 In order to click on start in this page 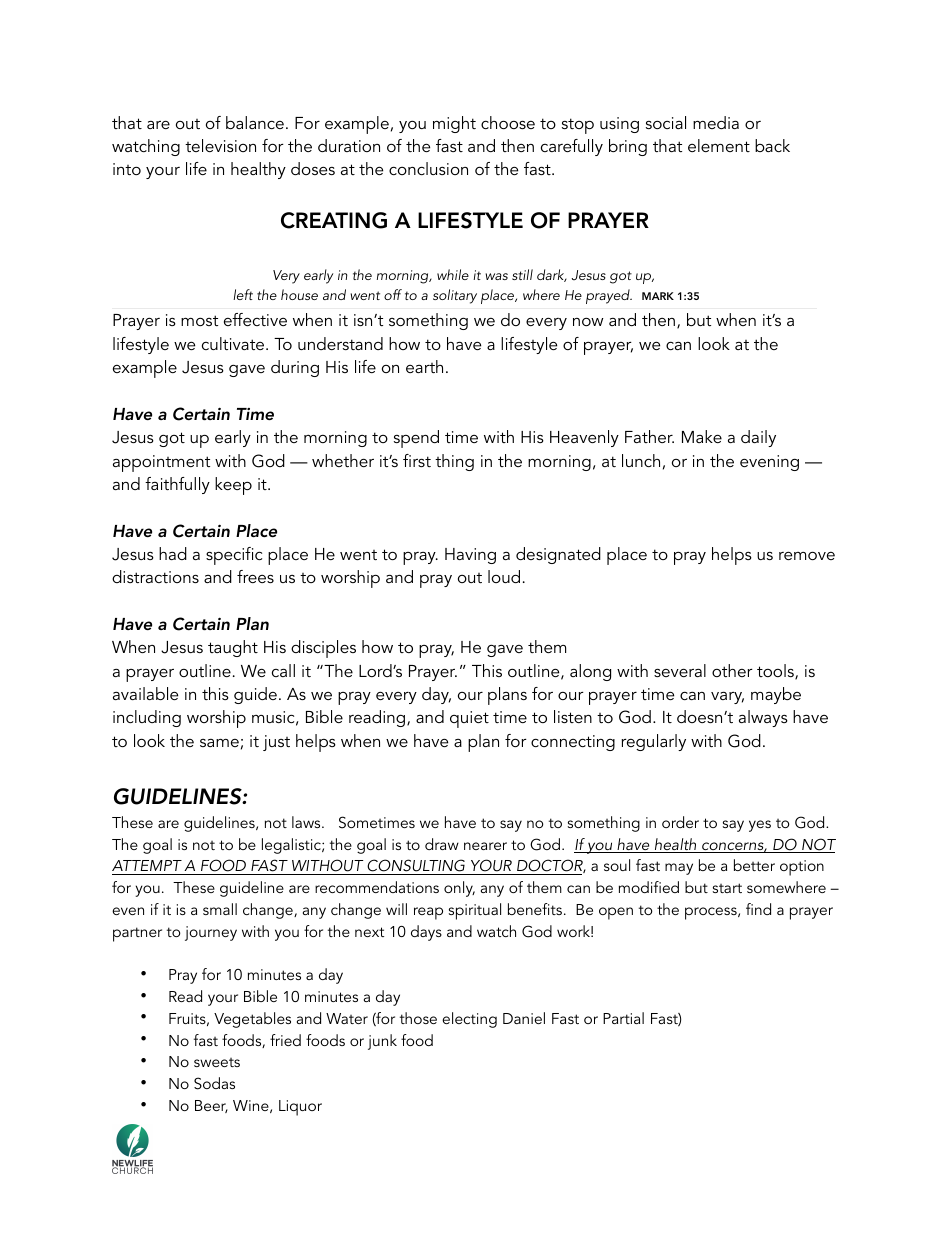, I will do `click(727, 888)`.
